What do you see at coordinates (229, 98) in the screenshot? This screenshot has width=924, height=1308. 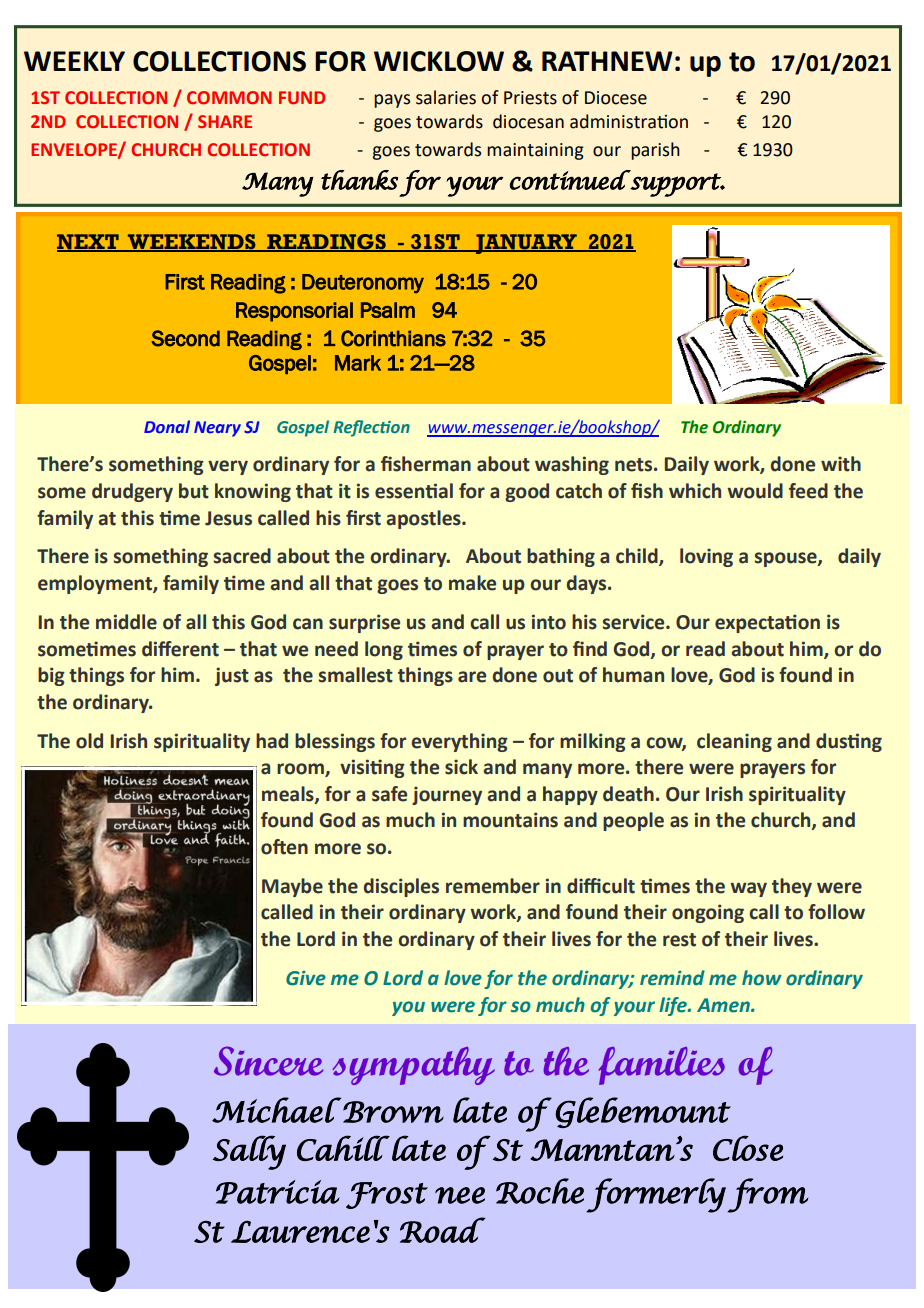 I see `COMMON` at bounding box center [229, 98].
